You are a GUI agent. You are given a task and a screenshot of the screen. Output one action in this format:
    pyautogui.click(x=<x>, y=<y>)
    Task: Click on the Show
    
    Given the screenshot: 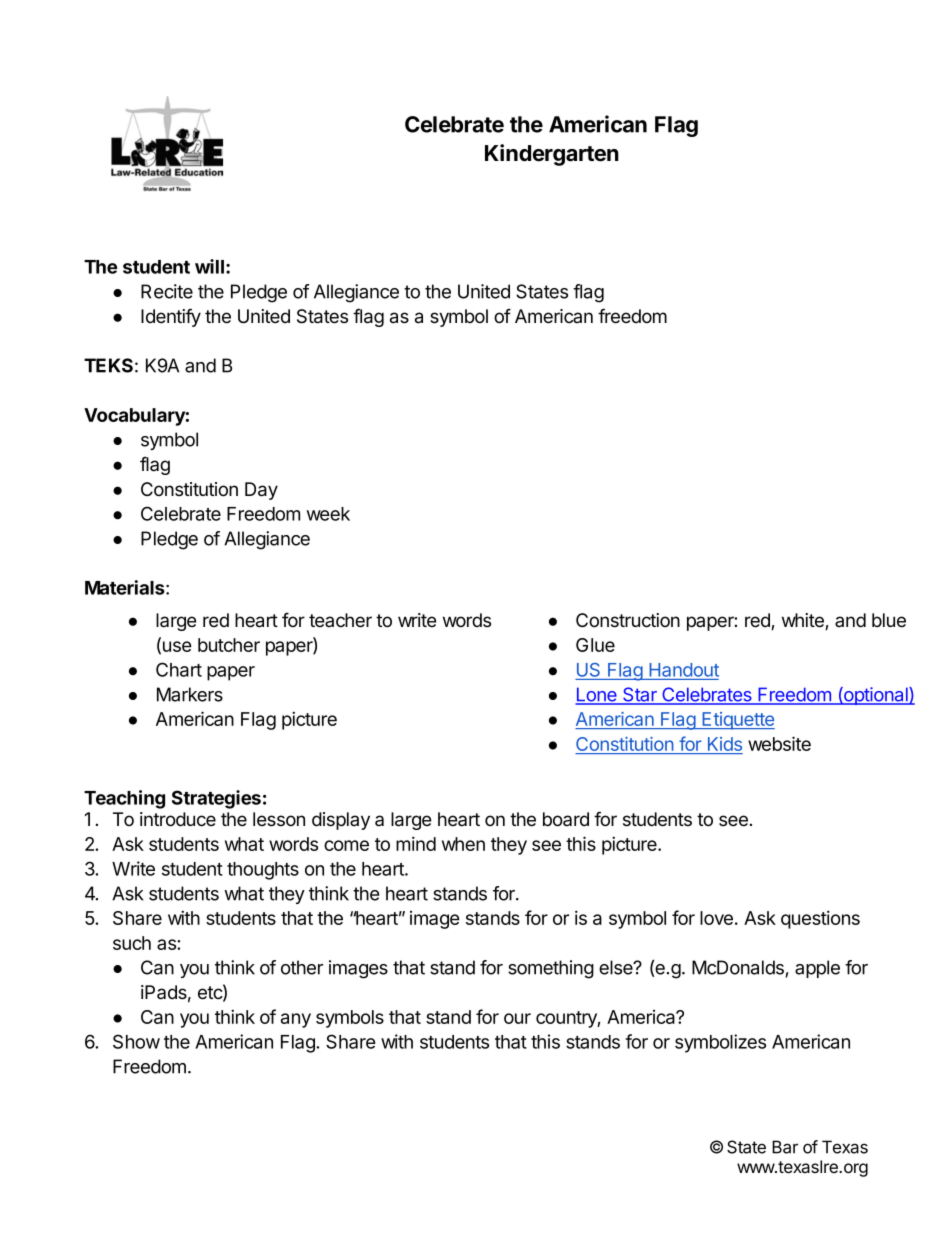 What is the action you would take?
    pyautogui.click(x=136, y=1041)
